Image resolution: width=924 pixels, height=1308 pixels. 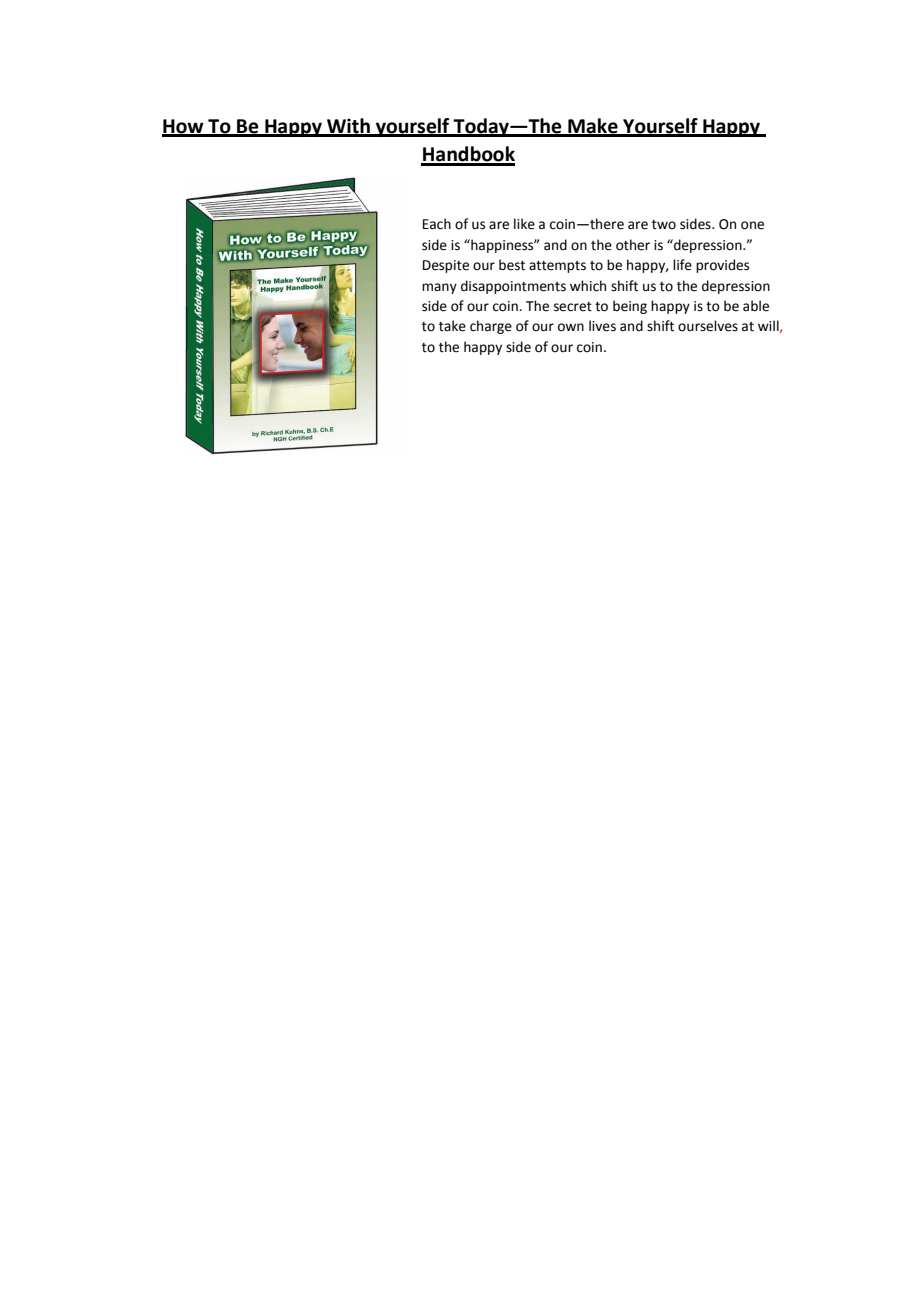 I want to click on which, so click(x=588, y=286).
